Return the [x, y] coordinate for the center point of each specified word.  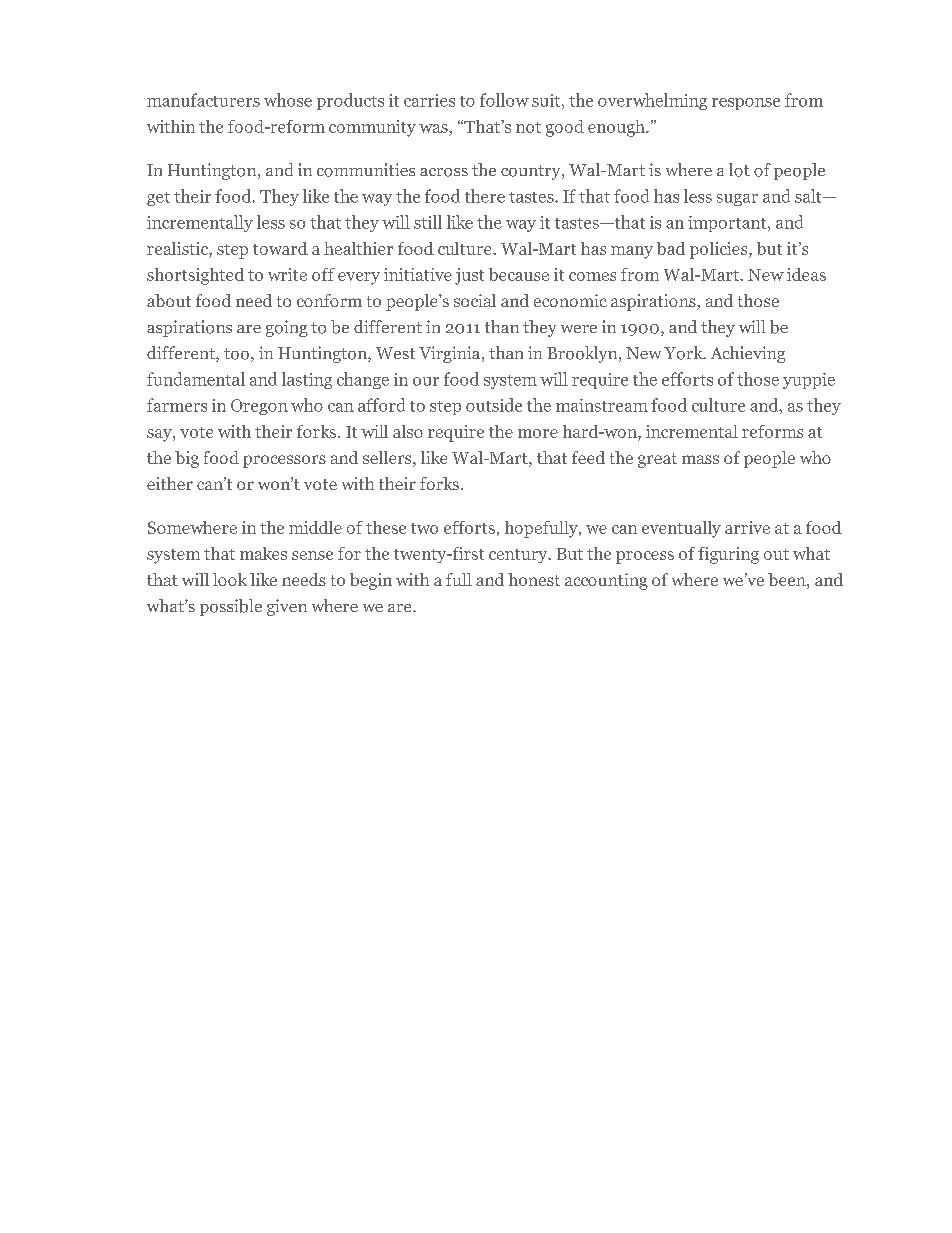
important [728, 224]
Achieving [748, 354]
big [187, 459]
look [230, 579]
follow [504, 100]
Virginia [451, 354]
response [746, 104]
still [428, 222]
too [236, 354]
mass [700, 459]
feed [588, 457]
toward [280, 248]
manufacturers [203, 100]
